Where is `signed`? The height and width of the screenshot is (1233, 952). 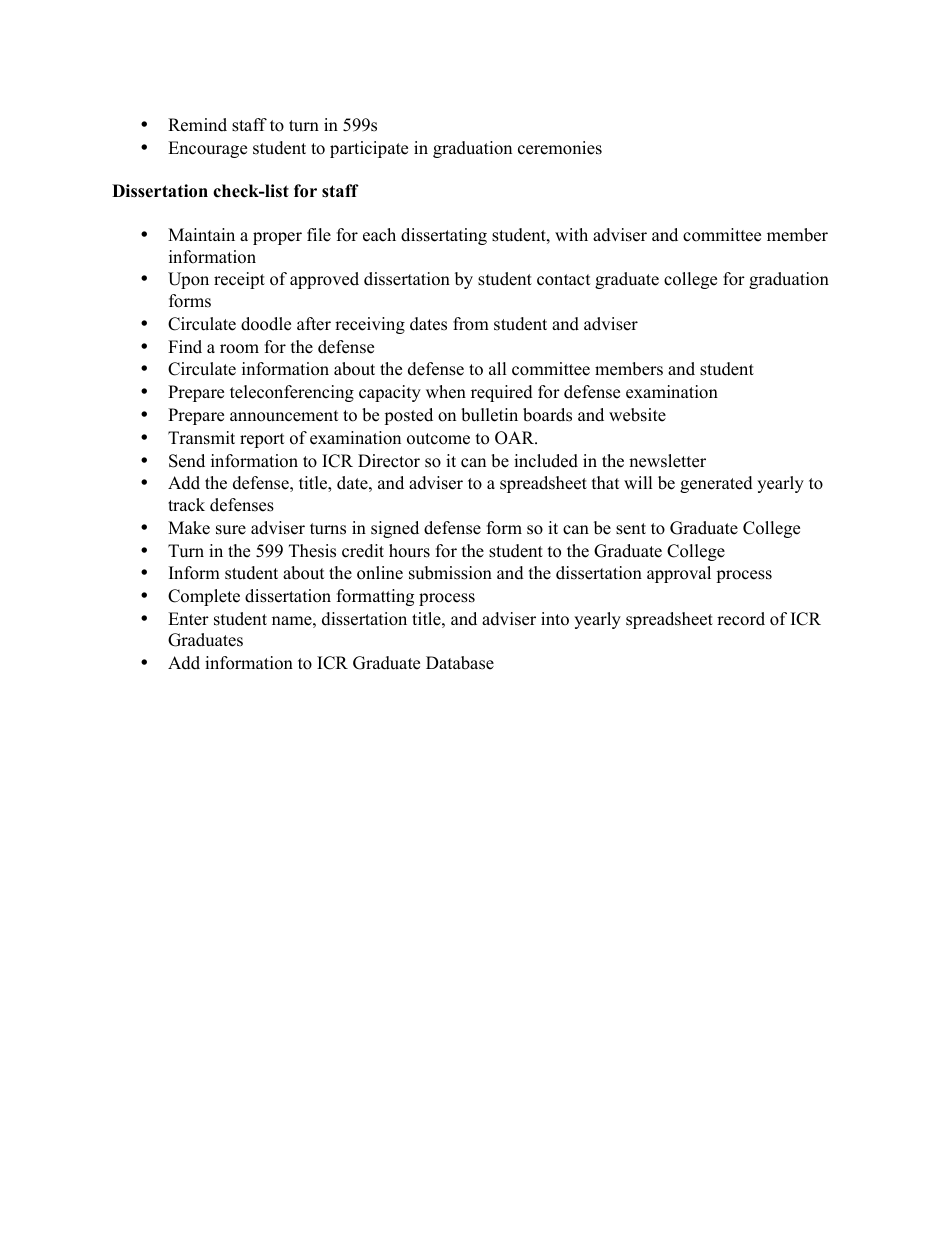
signed is located at coordinates (395, 529).
